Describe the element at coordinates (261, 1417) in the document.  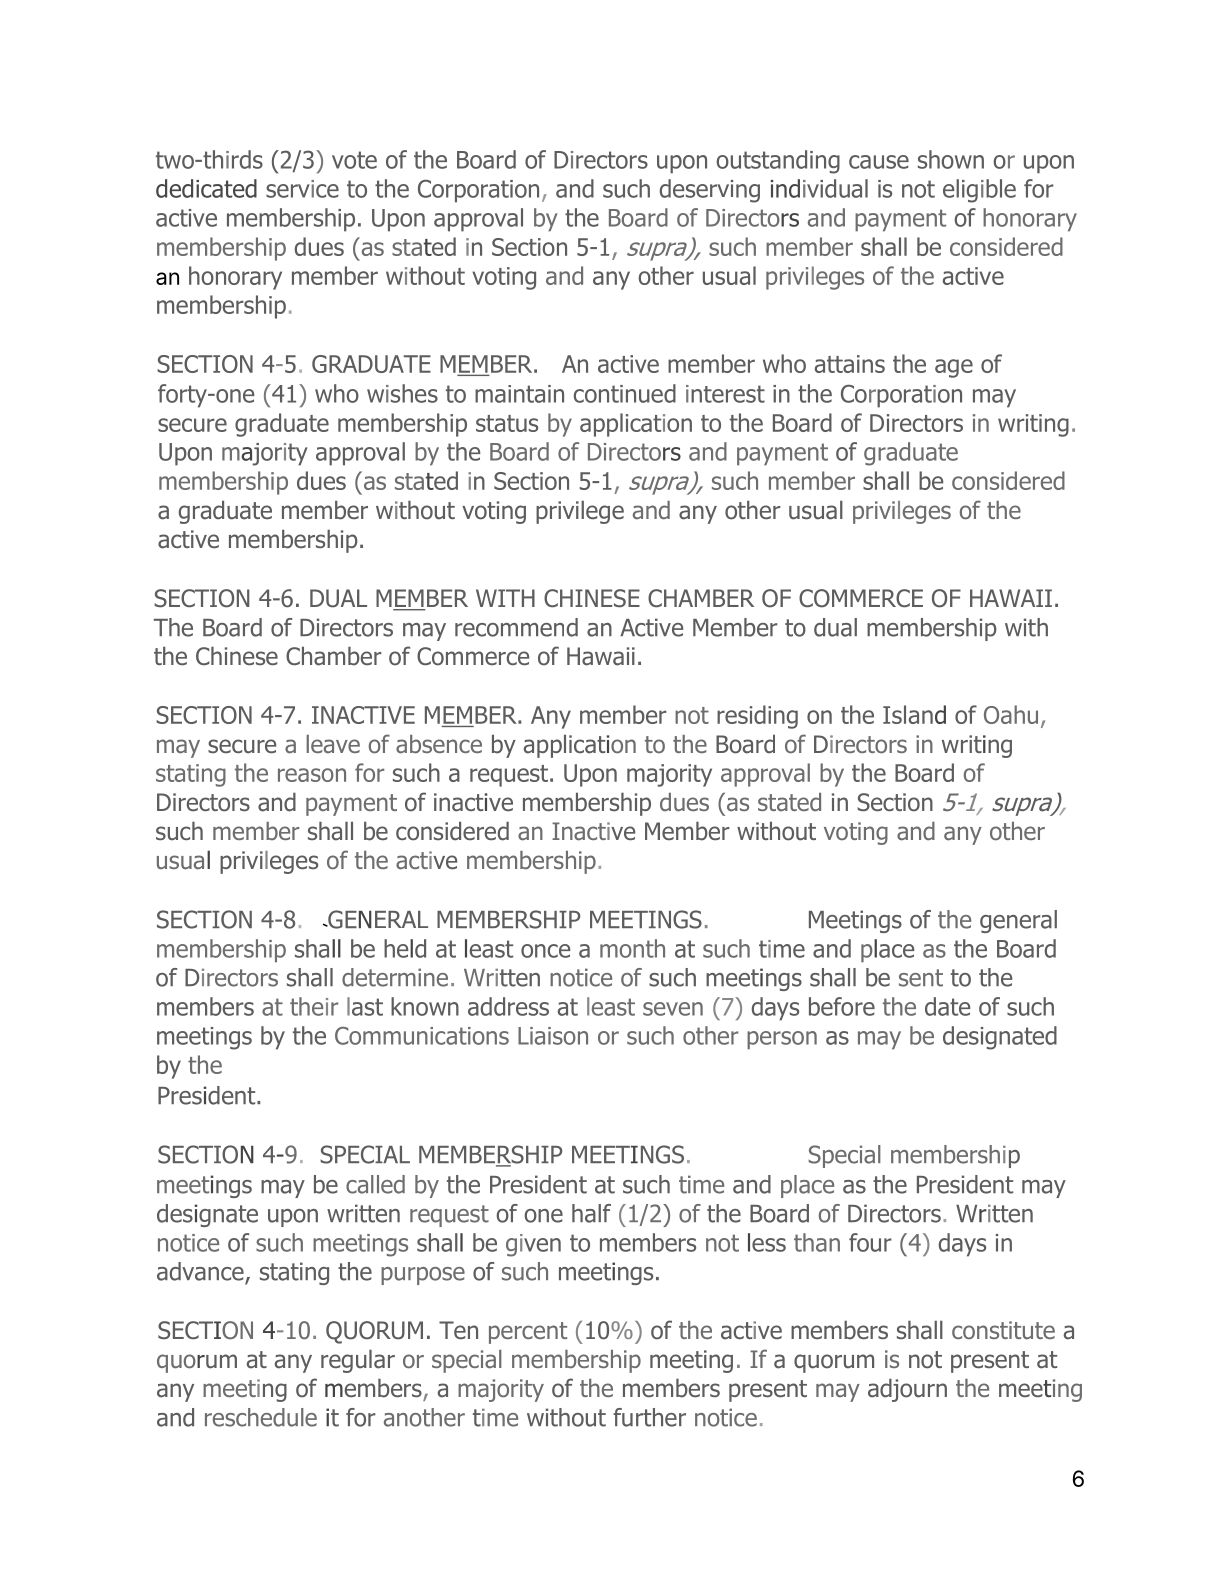
I see `reschedule` at that location.
